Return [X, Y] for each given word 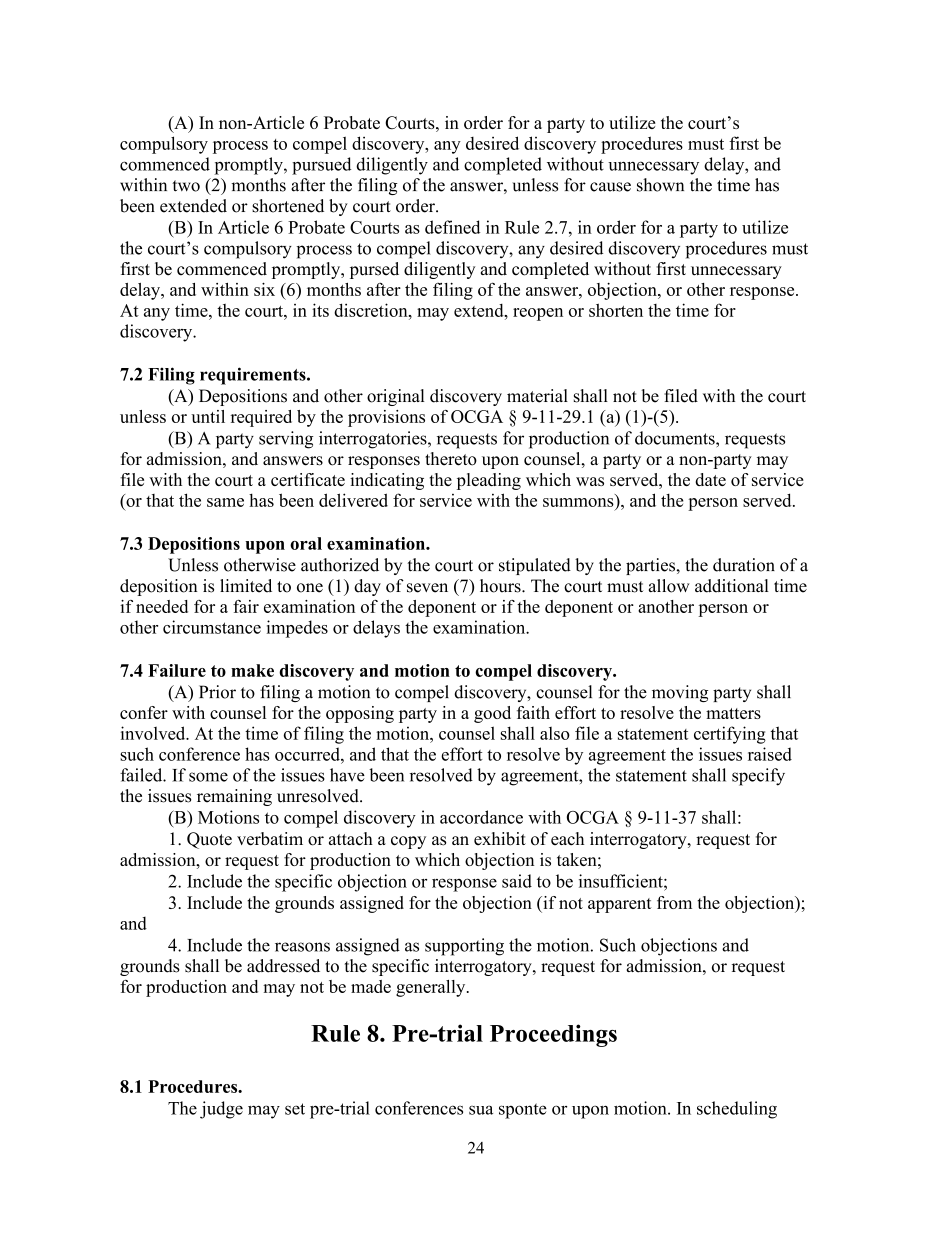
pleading [489, 481]
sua [481, 1110]
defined [452, 227]
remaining [234, 797]
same [225, 502]
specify [758, 777]
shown [660, 185]
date [710, 479]
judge [221, 1110]
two [186, 186]
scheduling [737, 1110]
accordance [481, 817]
